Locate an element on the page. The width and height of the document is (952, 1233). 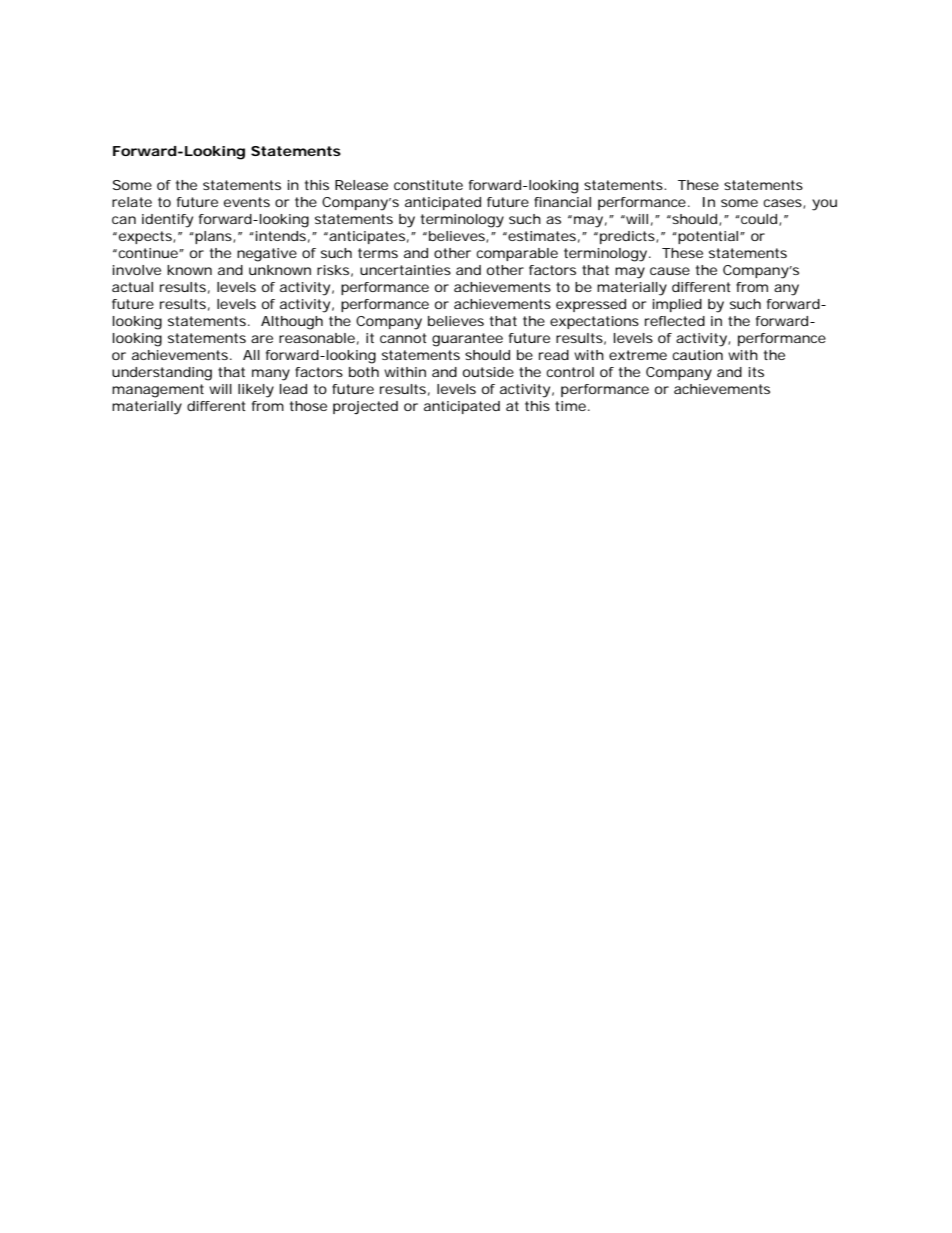
expressed is located at coordinates (591, 305).
